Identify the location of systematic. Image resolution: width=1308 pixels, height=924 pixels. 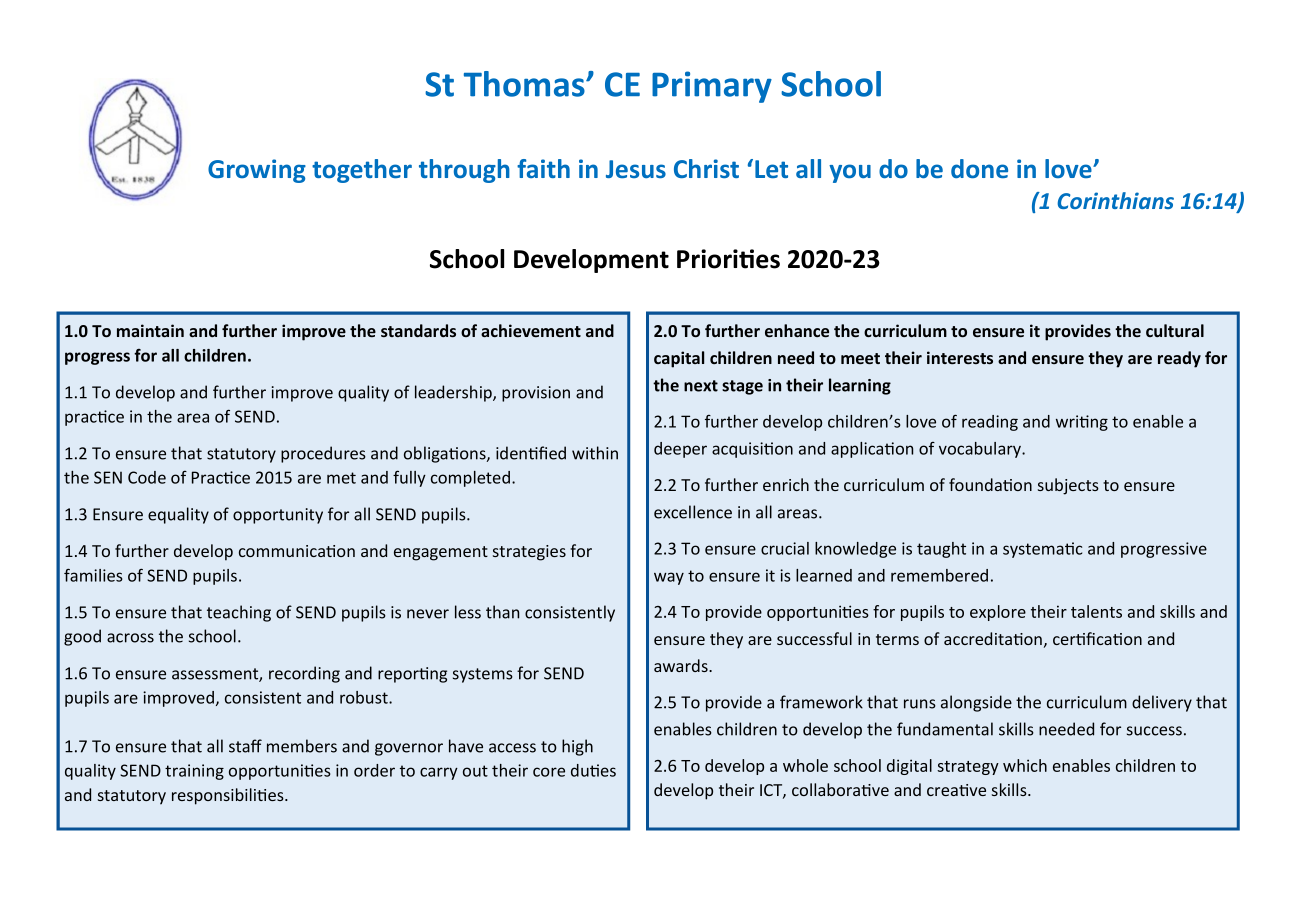
(1042, 550).
